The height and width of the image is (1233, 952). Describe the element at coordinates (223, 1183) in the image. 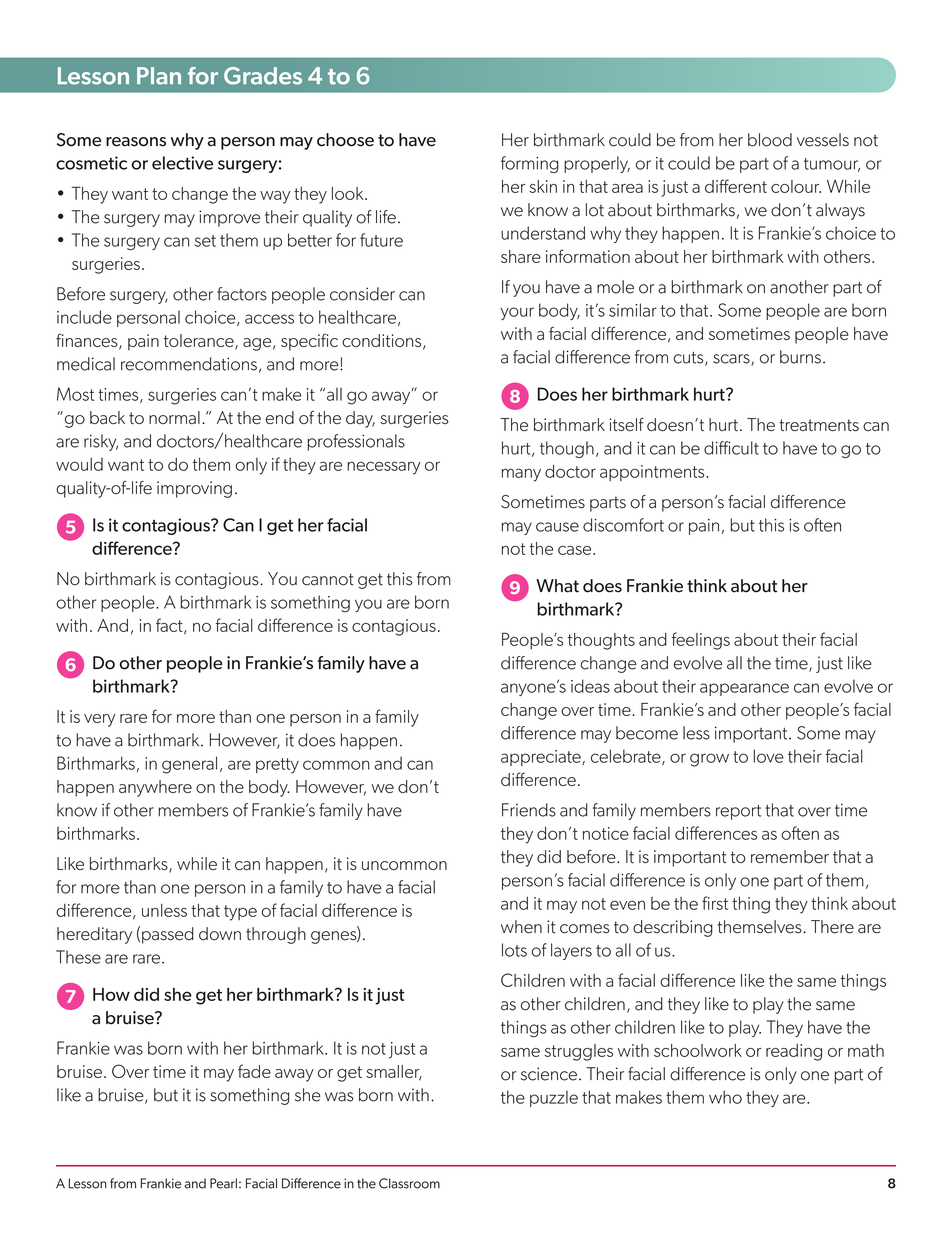

I see `Pearl` at that location.
